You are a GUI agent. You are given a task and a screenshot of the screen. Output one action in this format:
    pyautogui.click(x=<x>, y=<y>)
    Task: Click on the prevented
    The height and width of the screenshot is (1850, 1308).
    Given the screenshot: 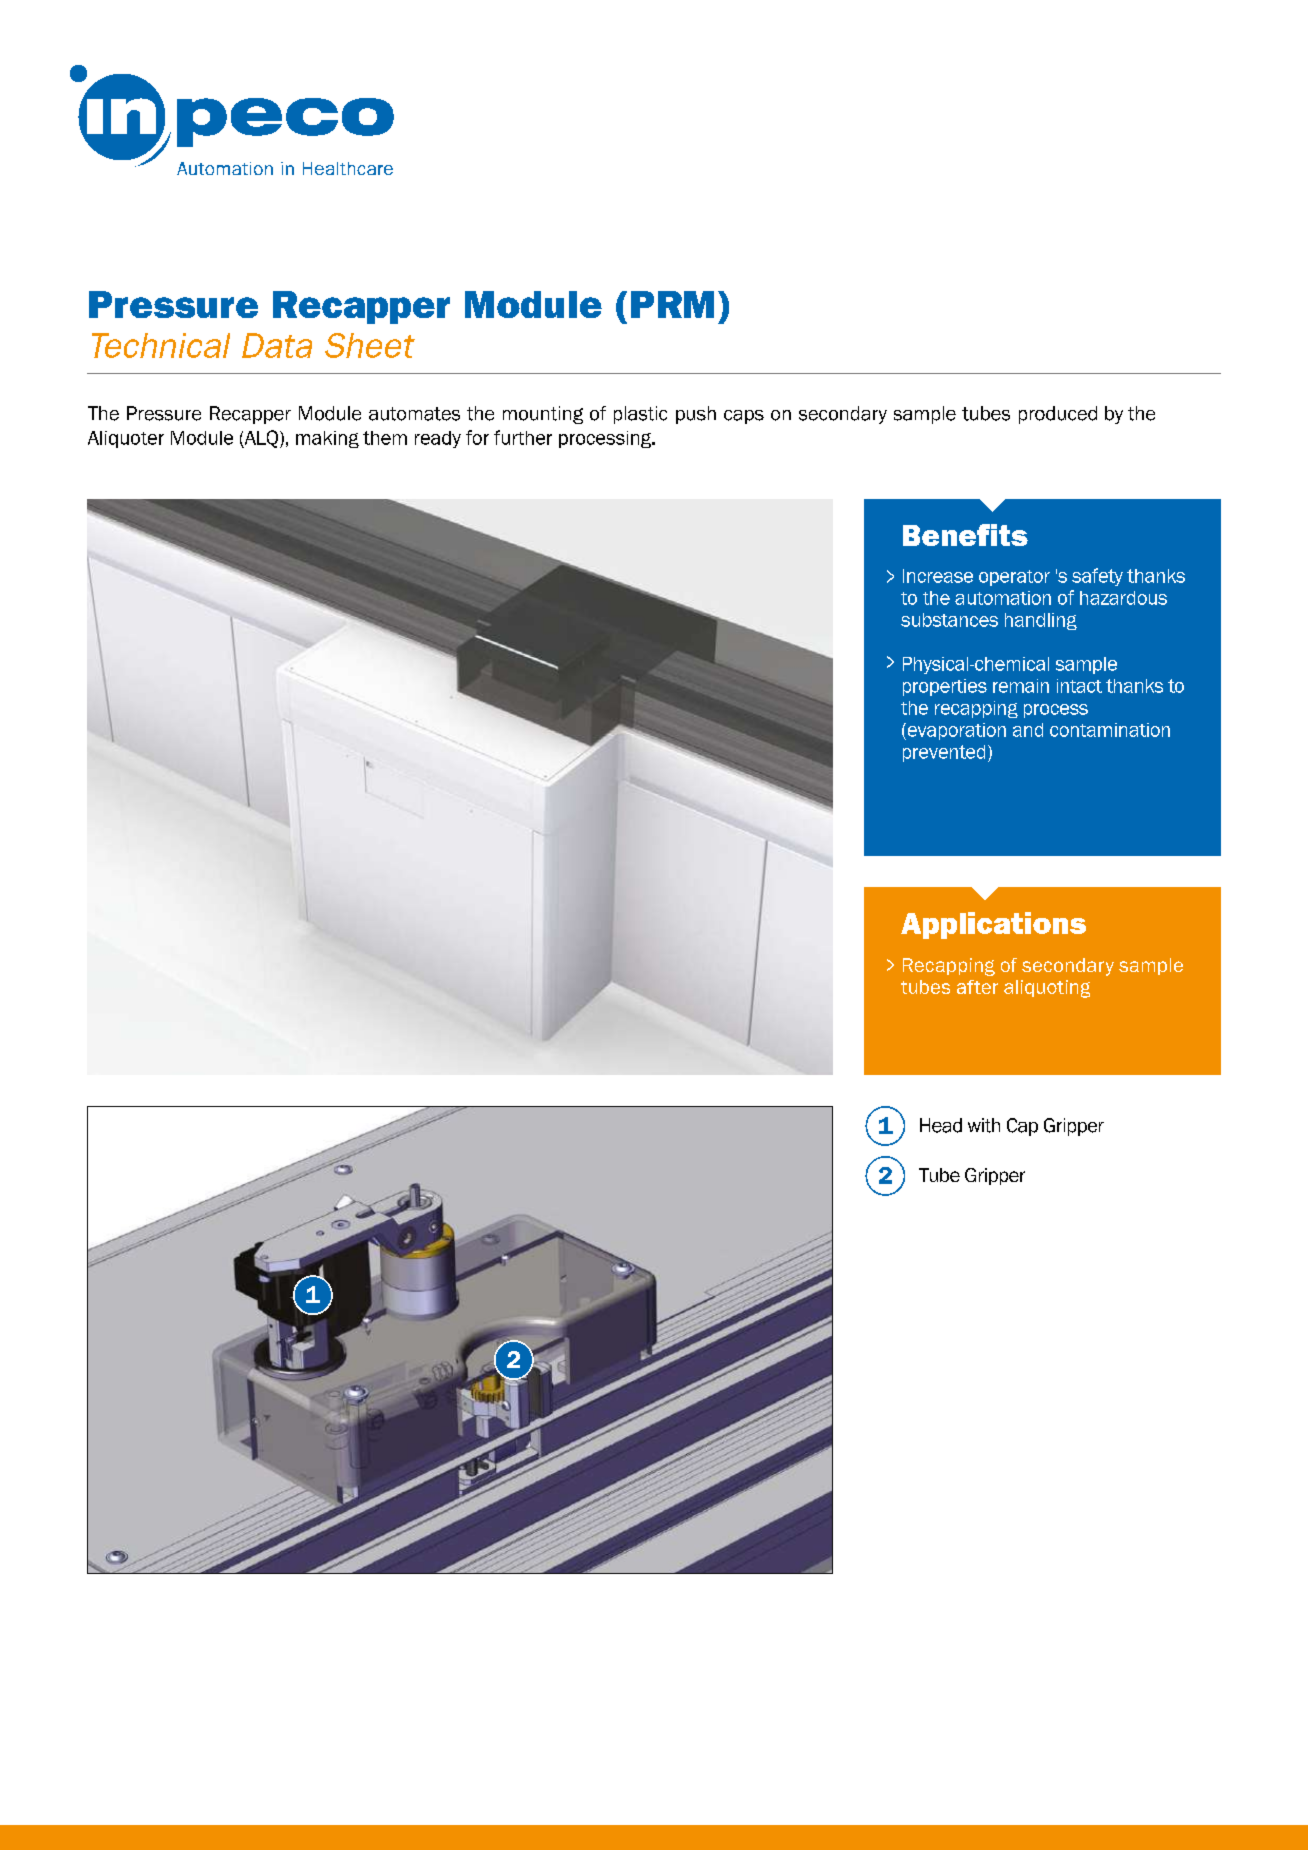 What is the action you would take?
    pyautogui.click(x=944, y=753)
